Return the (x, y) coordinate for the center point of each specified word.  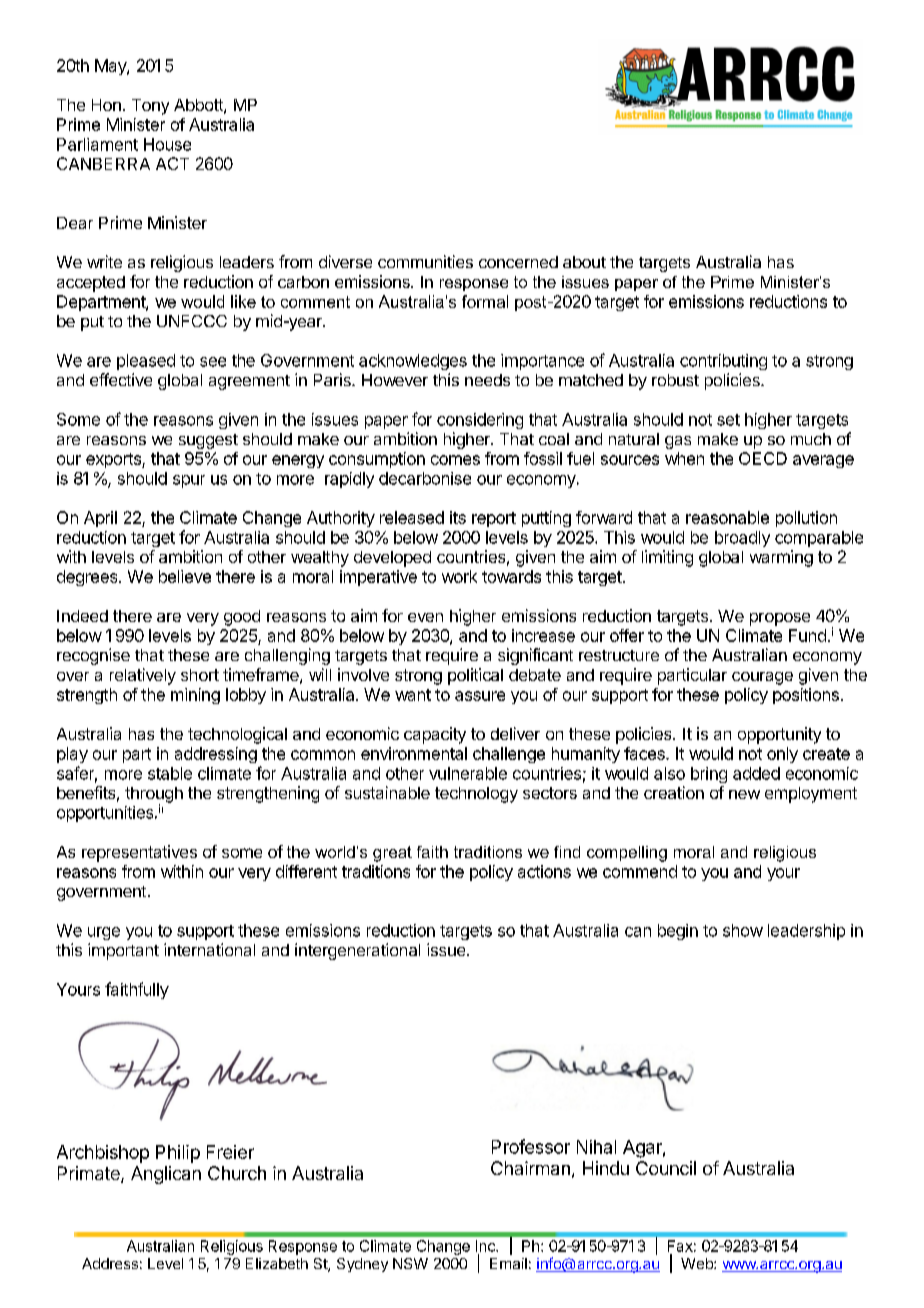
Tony (150, 107)
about (584, 262)
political (475, 676)
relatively (143, 676)
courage (762, 678)
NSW (410, 1263)
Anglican (166, 1175)
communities (425, 261)
